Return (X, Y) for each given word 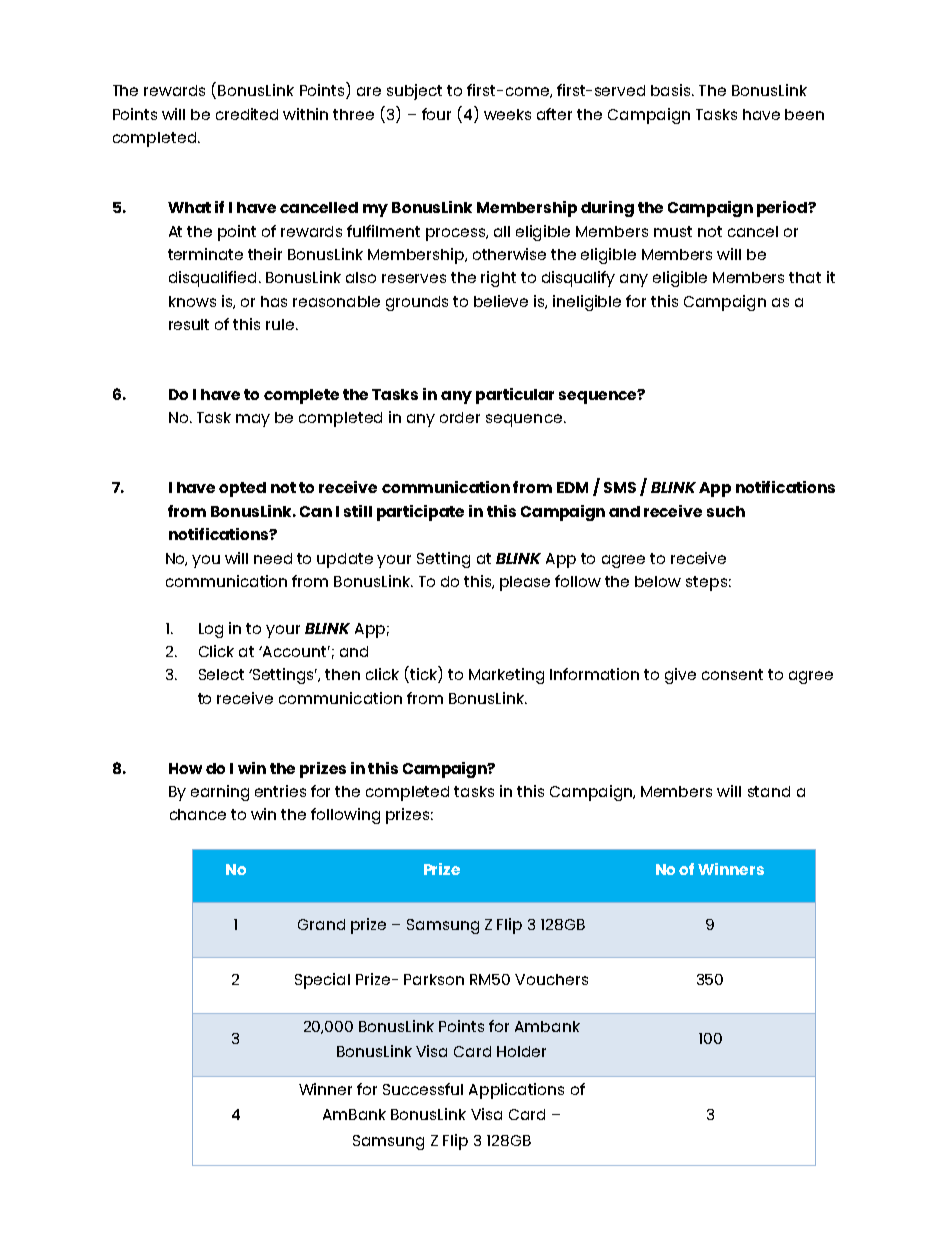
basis (672, 90)
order (460, 417)
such (726, 511)
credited (247, 114)
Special (322, 981)
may (253, 420)
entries (280, 791)
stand (769, 791)
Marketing (506, 676)
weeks (507, 114)
